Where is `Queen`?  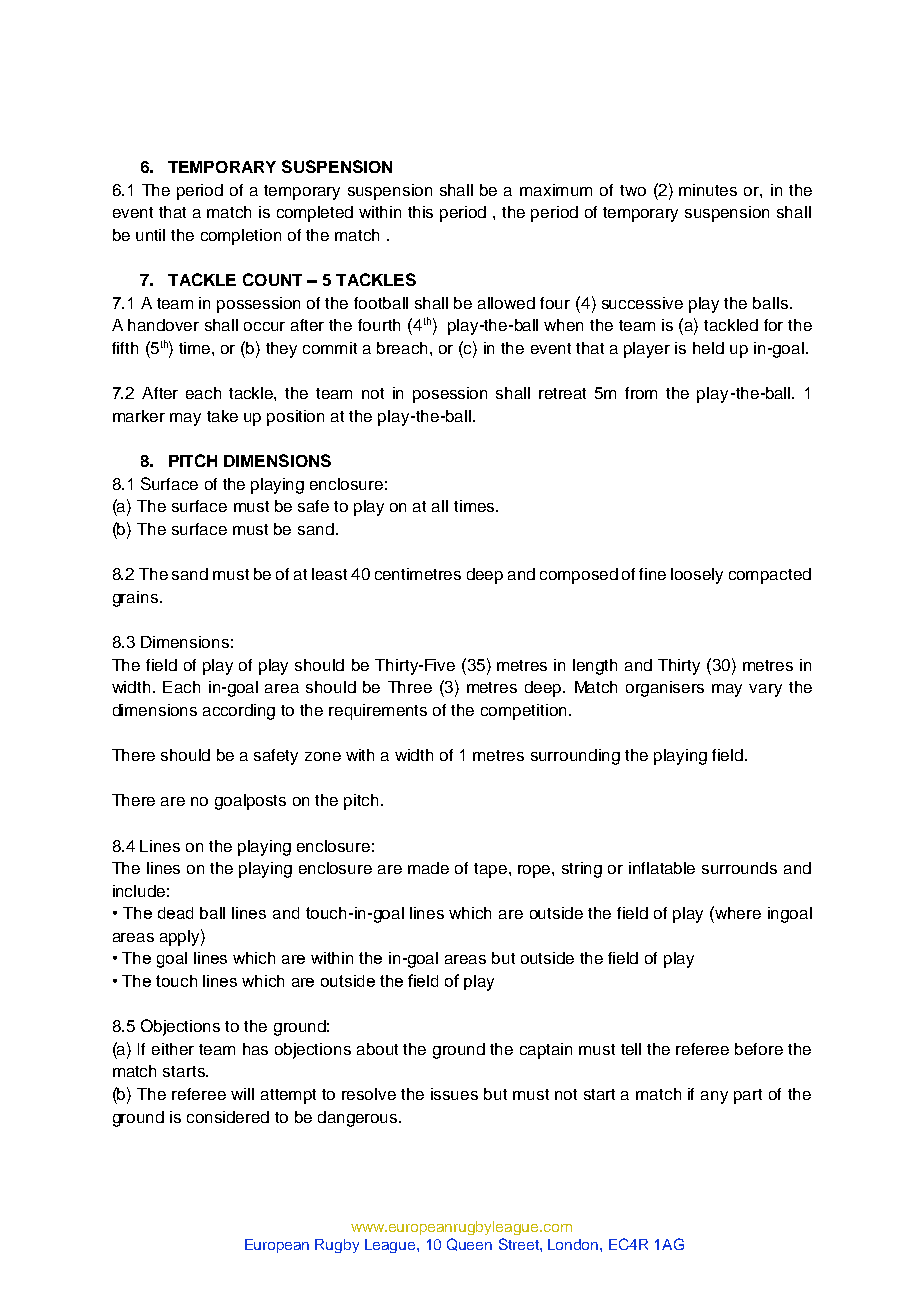
Queen is located at coordinates (469, 1244).
